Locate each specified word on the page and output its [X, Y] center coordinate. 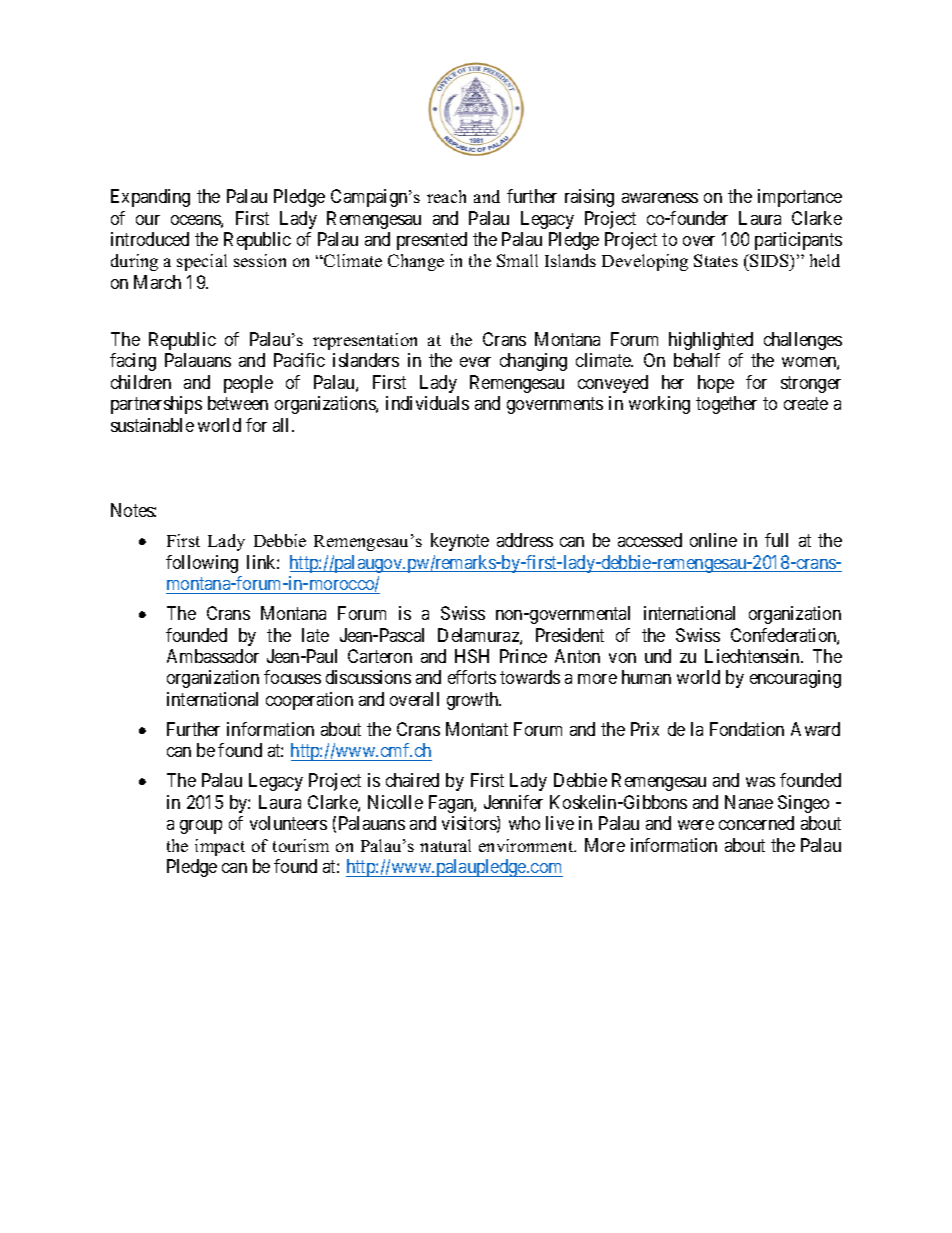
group [201, 827]
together [726, 405]
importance [800, 198]
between [238, 403]
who [524, 823]
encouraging [795, 679]
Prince [523, 656]
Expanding [150, 198]
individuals [427, 403]
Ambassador [213, 656]
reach [446, 196]
